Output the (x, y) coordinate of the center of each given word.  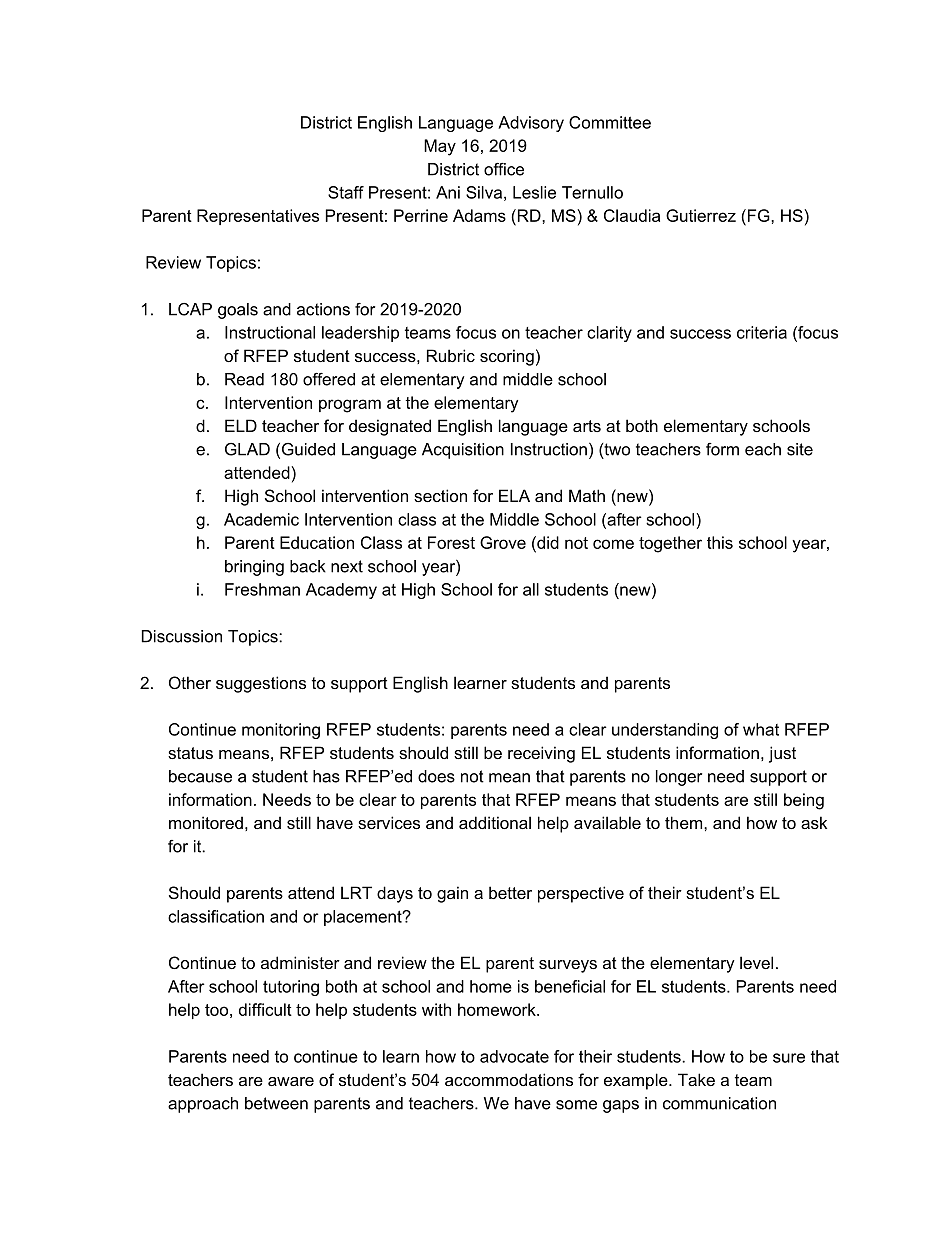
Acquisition (463, 451)
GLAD (247, 449)
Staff (346, 192)
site (800, 449)
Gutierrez (701, 215)
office (504, 169)
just (782, 754)
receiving (541, 754)
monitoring (281, 731)
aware (291, 1081)
